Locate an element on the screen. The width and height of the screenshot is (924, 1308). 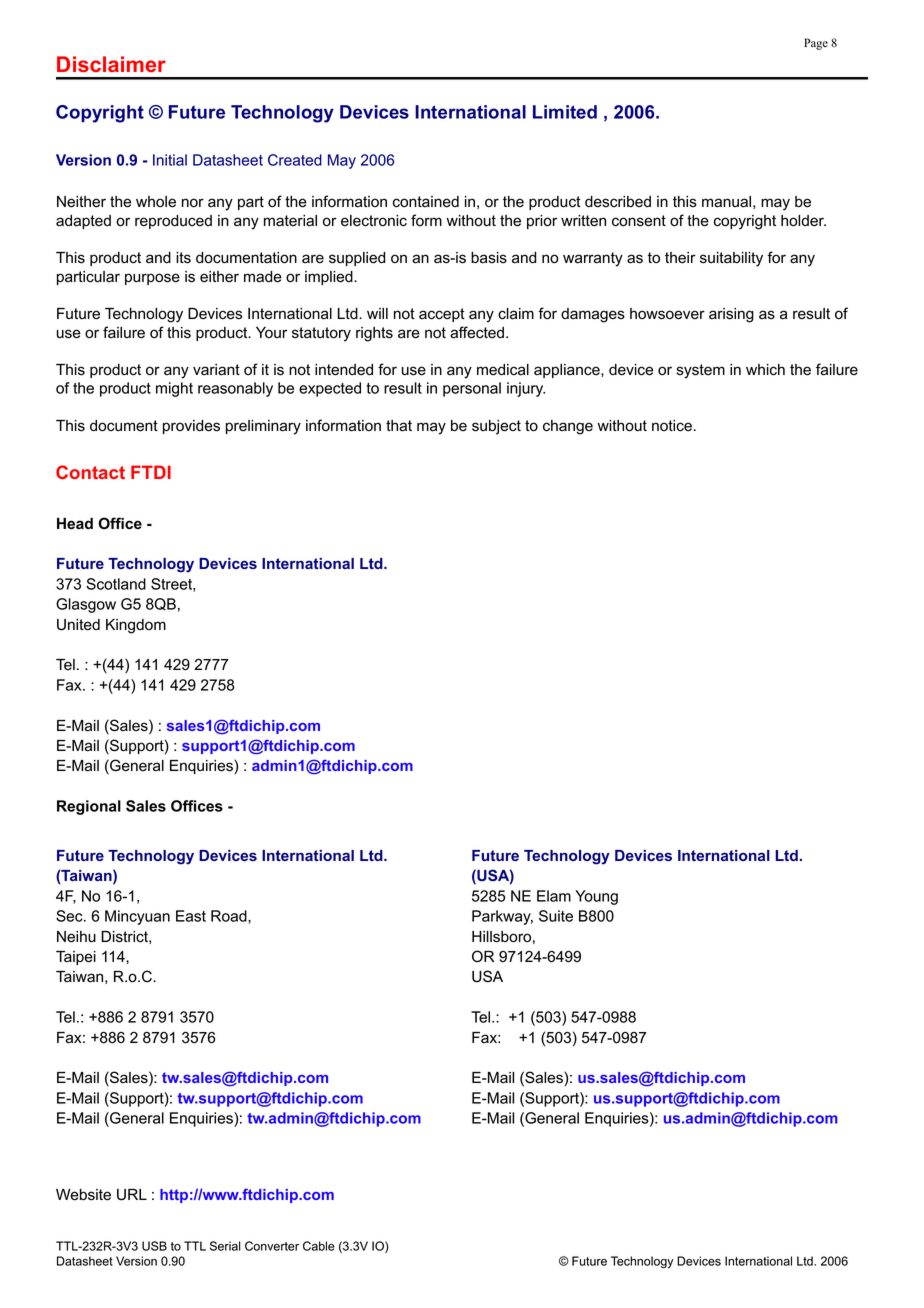
URL is located at coordinates (132, 1195).
